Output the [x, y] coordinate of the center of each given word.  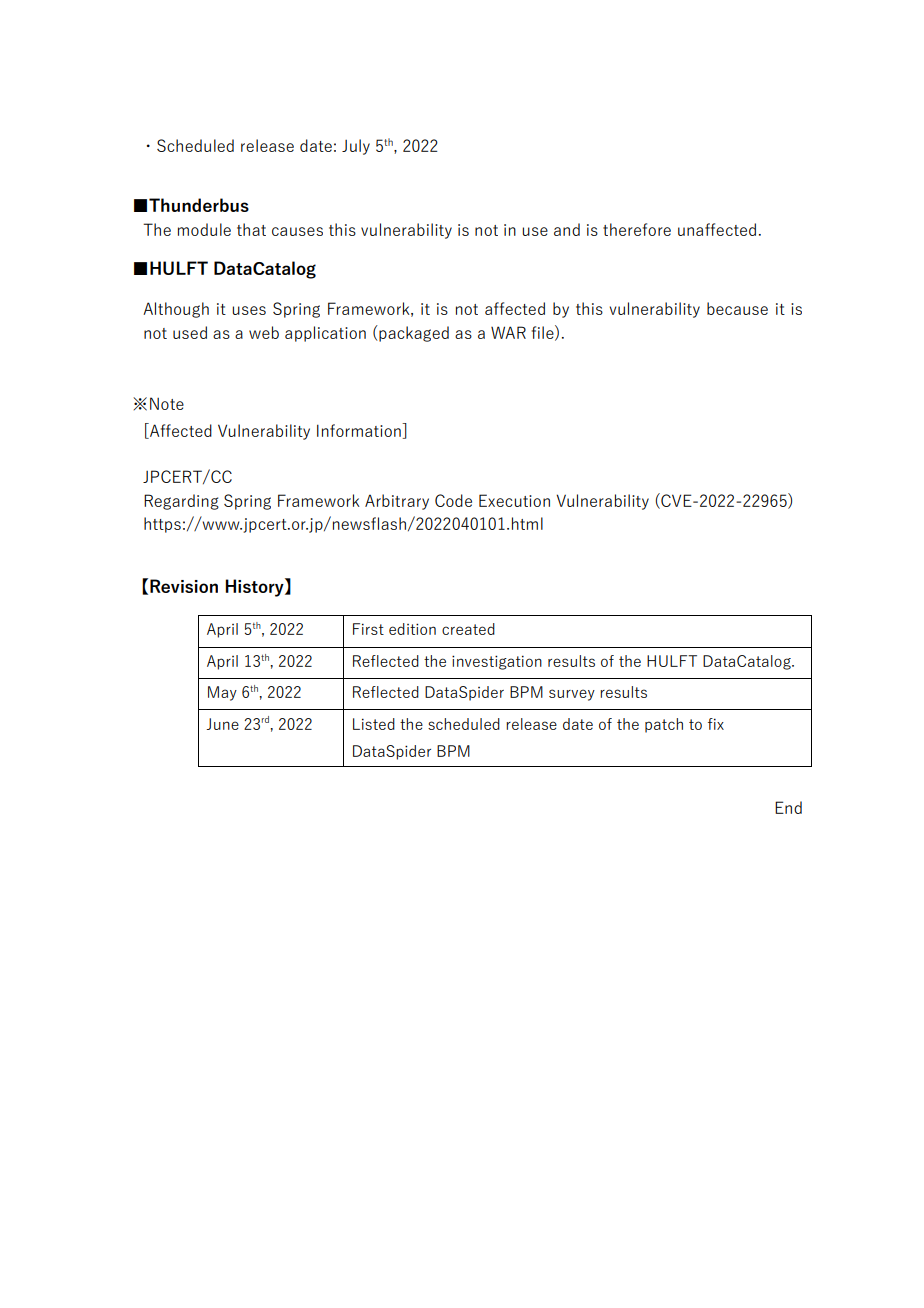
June [222, 724]
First [368, 629]
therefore [637, 229]
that [251, 229]
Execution [514, 500]
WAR [508, 332]
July [356, 147]
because [737, 308]
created [468, 629]
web [264, 332]
